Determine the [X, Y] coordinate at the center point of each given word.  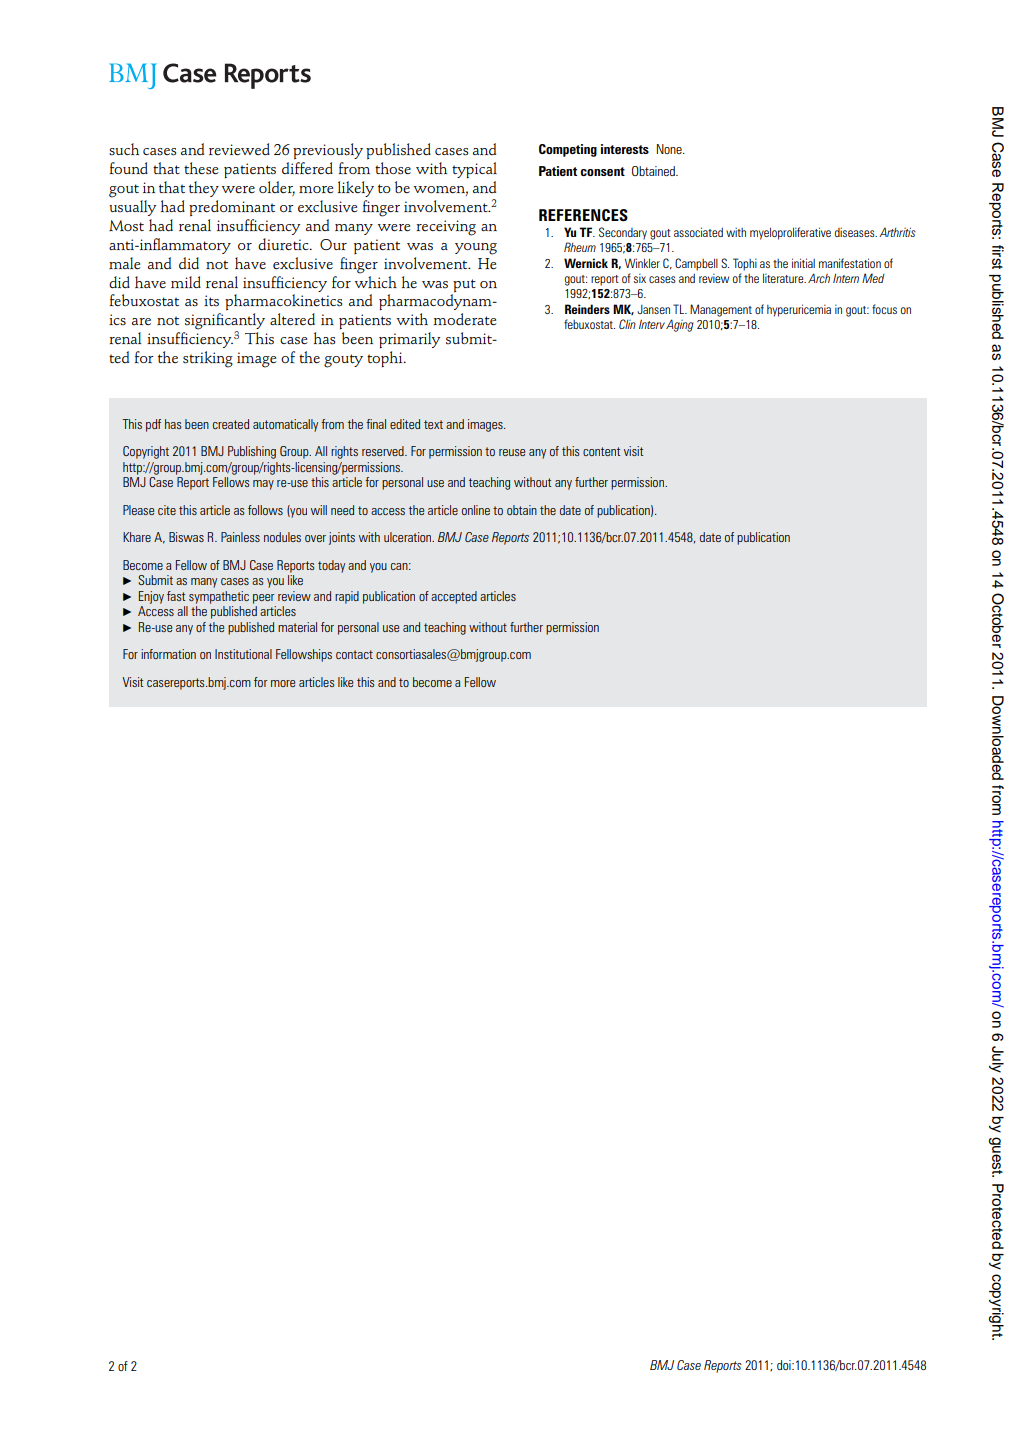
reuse [512, 452]
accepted [454, 597]
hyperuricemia [799, 310]
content [601, 451]
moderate [465, 319]
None [670, 149]
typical [474, 170]
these [201, 168]
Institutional [243, 654]
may [263, 485]
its [211, 301]
